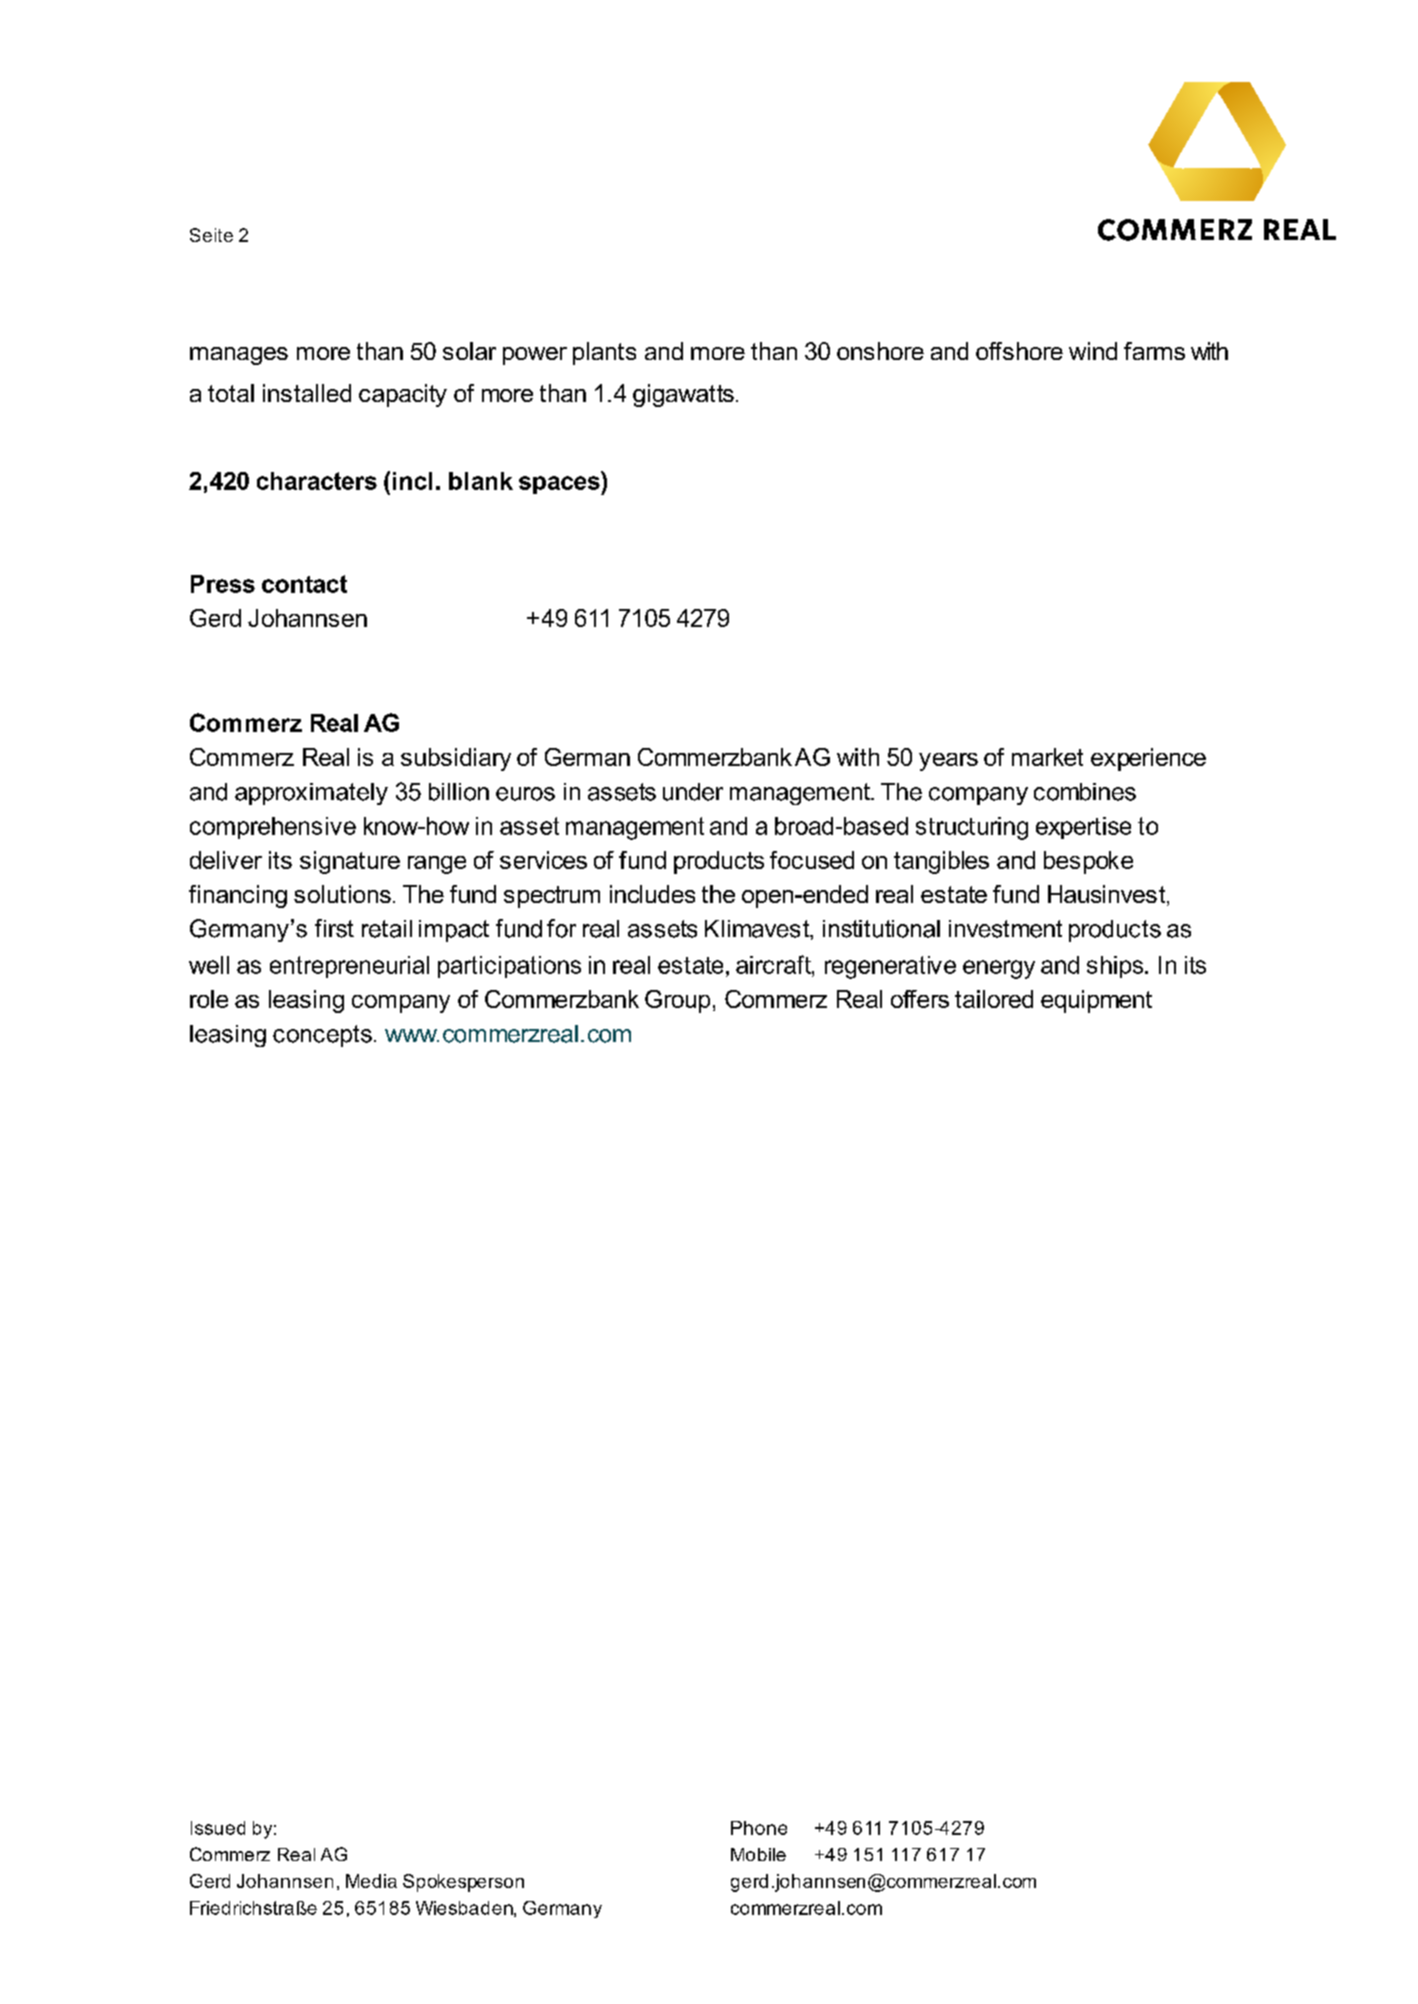  Describe the element at coordinates (774, 964) in the image. I see `aircraft` at that location.
